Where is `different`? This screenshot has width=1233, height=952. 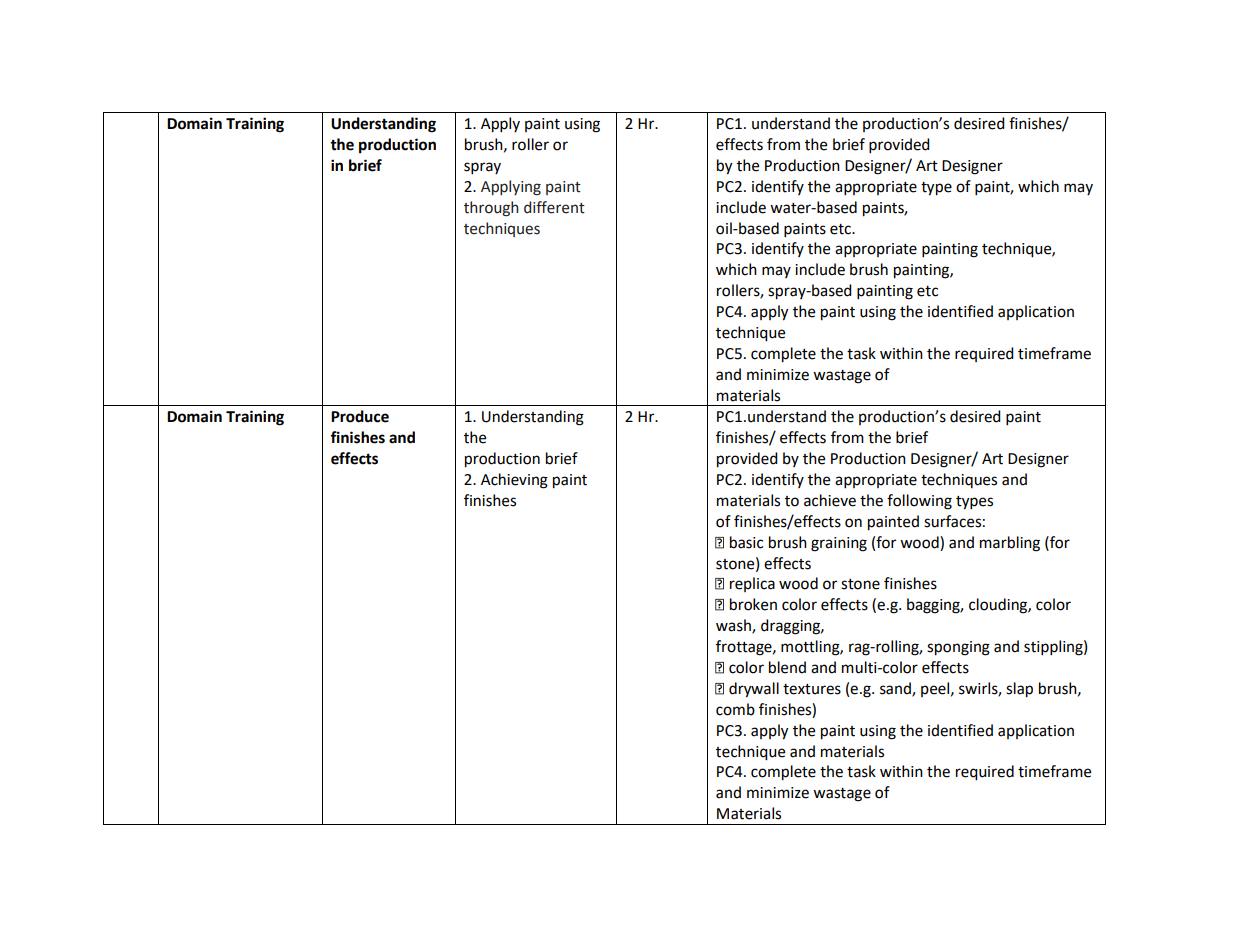 different is located at coordinates (554, 207).
